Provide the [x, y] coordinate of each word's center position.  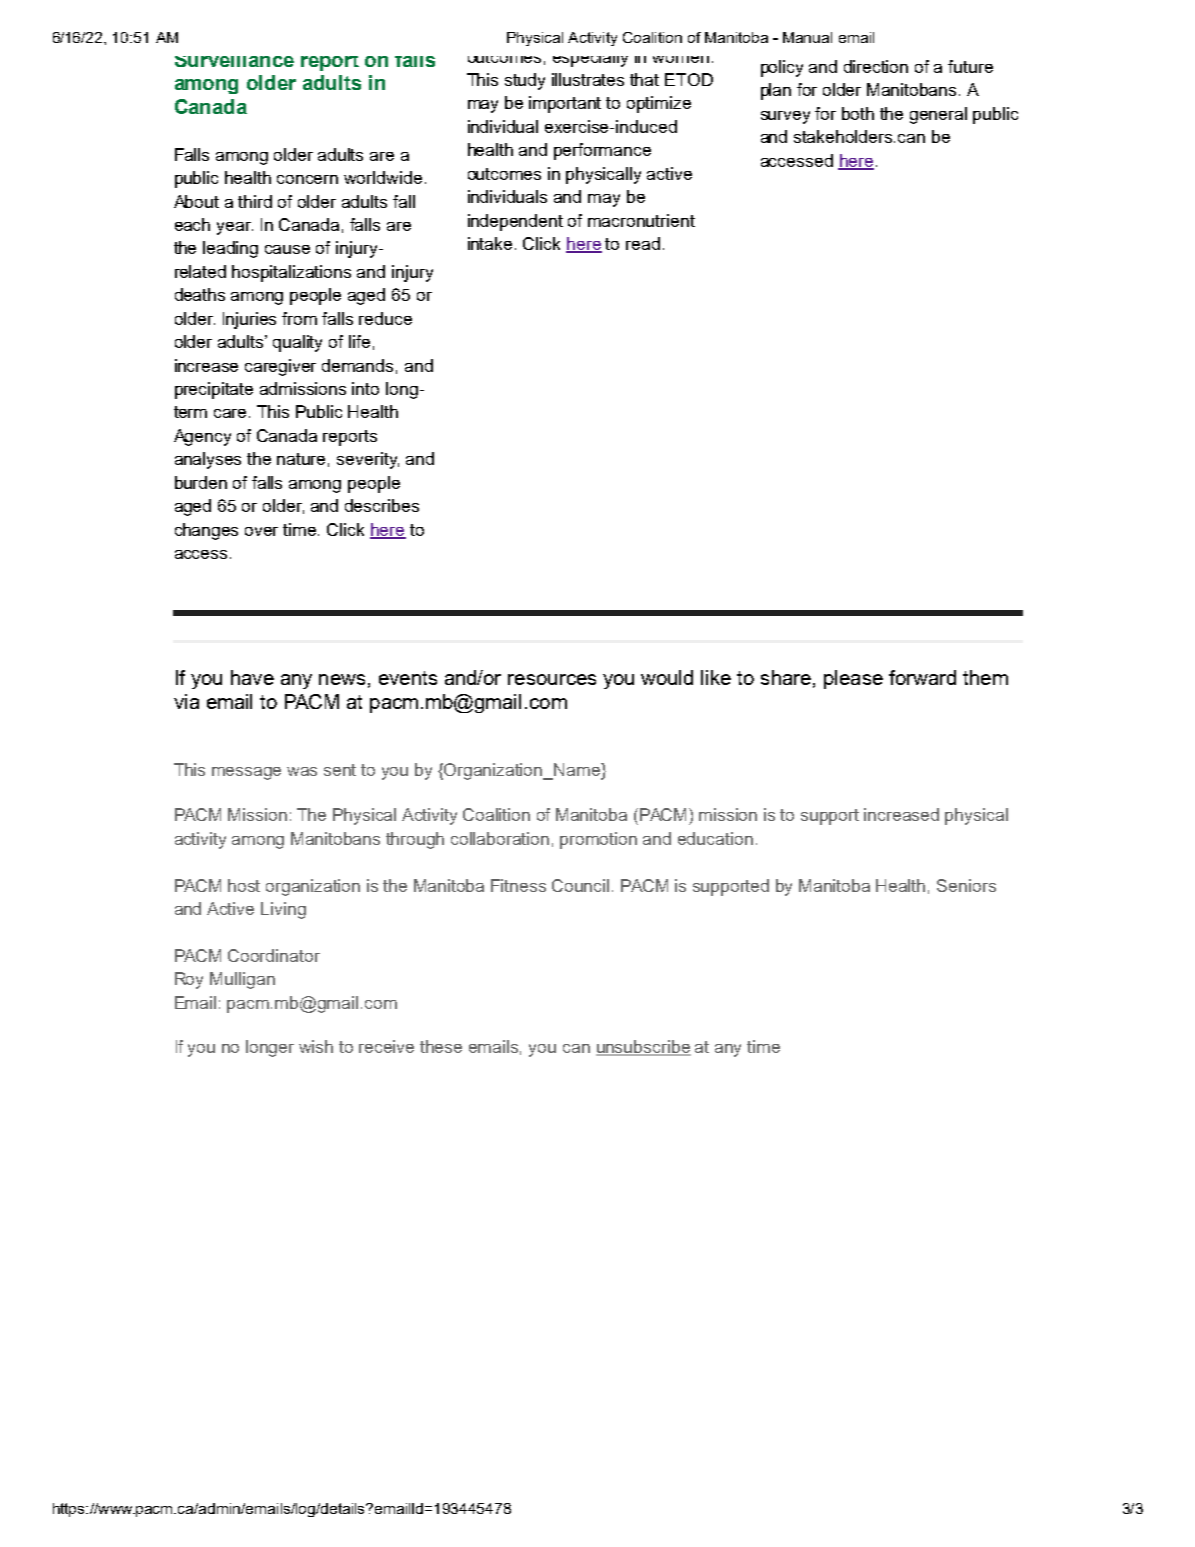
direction [876, 66]
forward [922, 677]
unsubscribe [643, 1047]
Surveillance [234, 61]
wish [316, 1046]
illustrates [588, 79]
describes [382, 505]
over [261, 531]
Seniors [966, 885]
